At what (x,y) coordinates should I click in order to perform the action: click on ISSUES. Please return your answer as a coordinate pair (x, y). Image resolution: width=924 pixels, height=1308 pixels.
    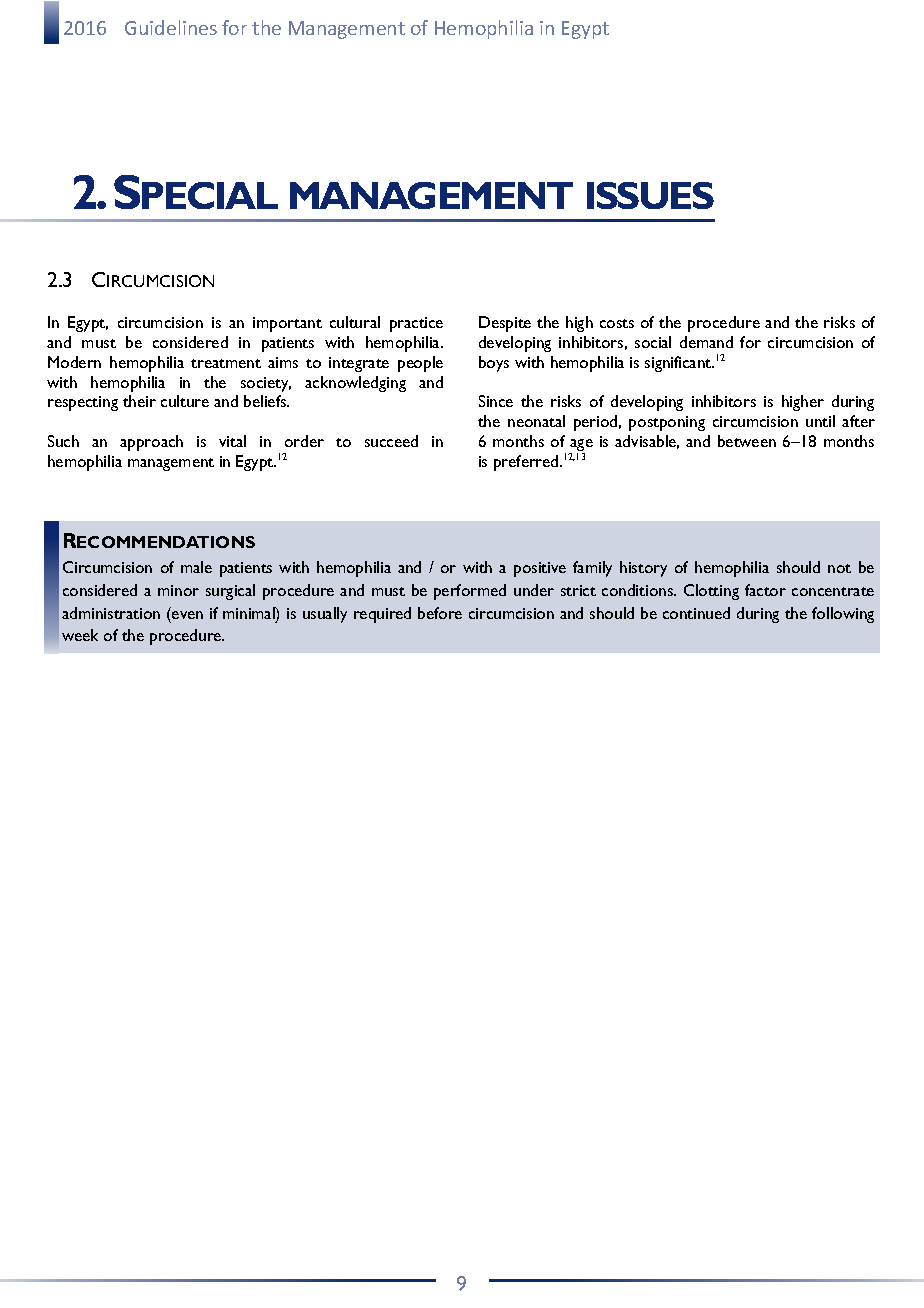
    Looking at the image, I should click on (650, 195).
